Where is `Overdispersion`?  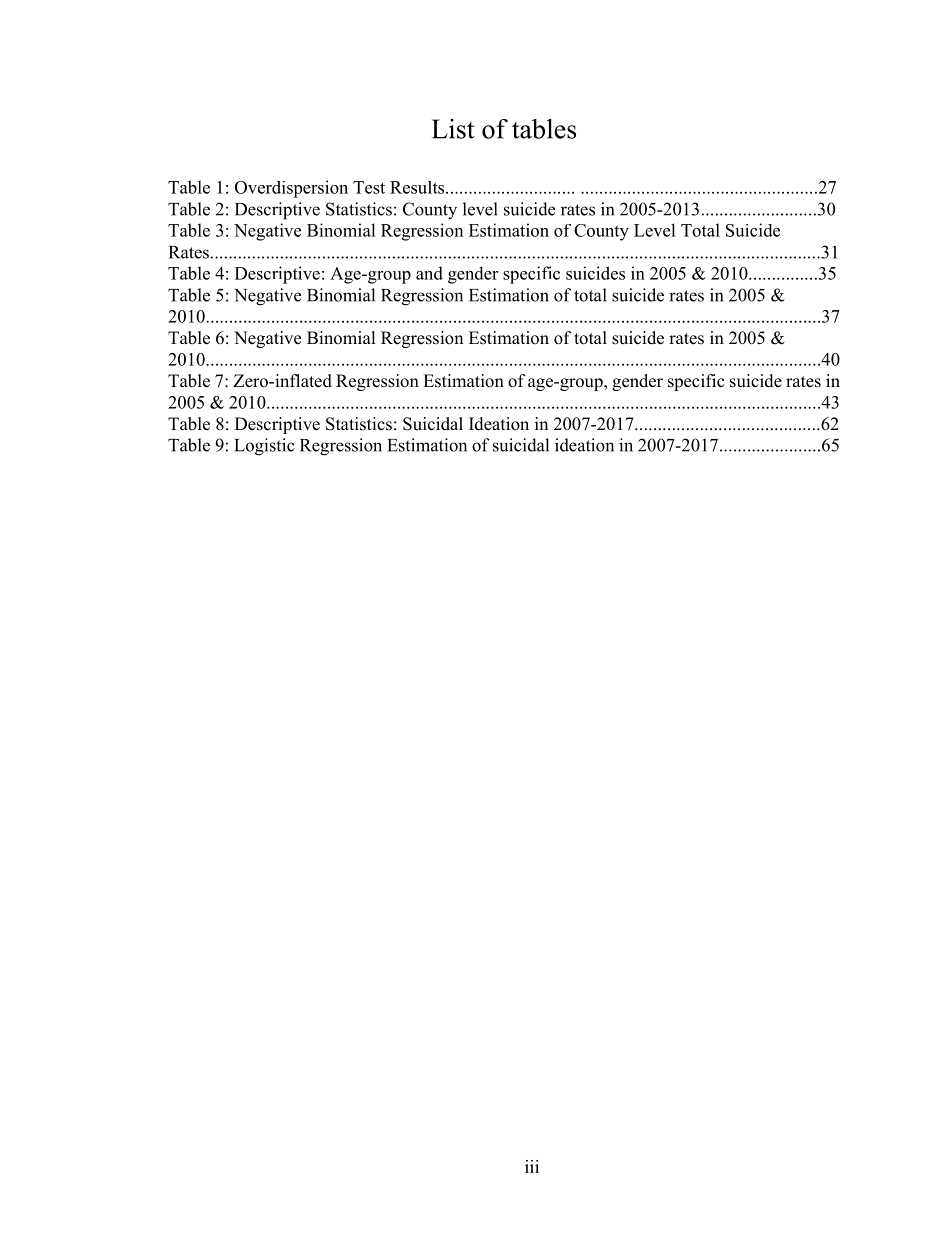
Overdispersion is located at coordinates (291, 189).
